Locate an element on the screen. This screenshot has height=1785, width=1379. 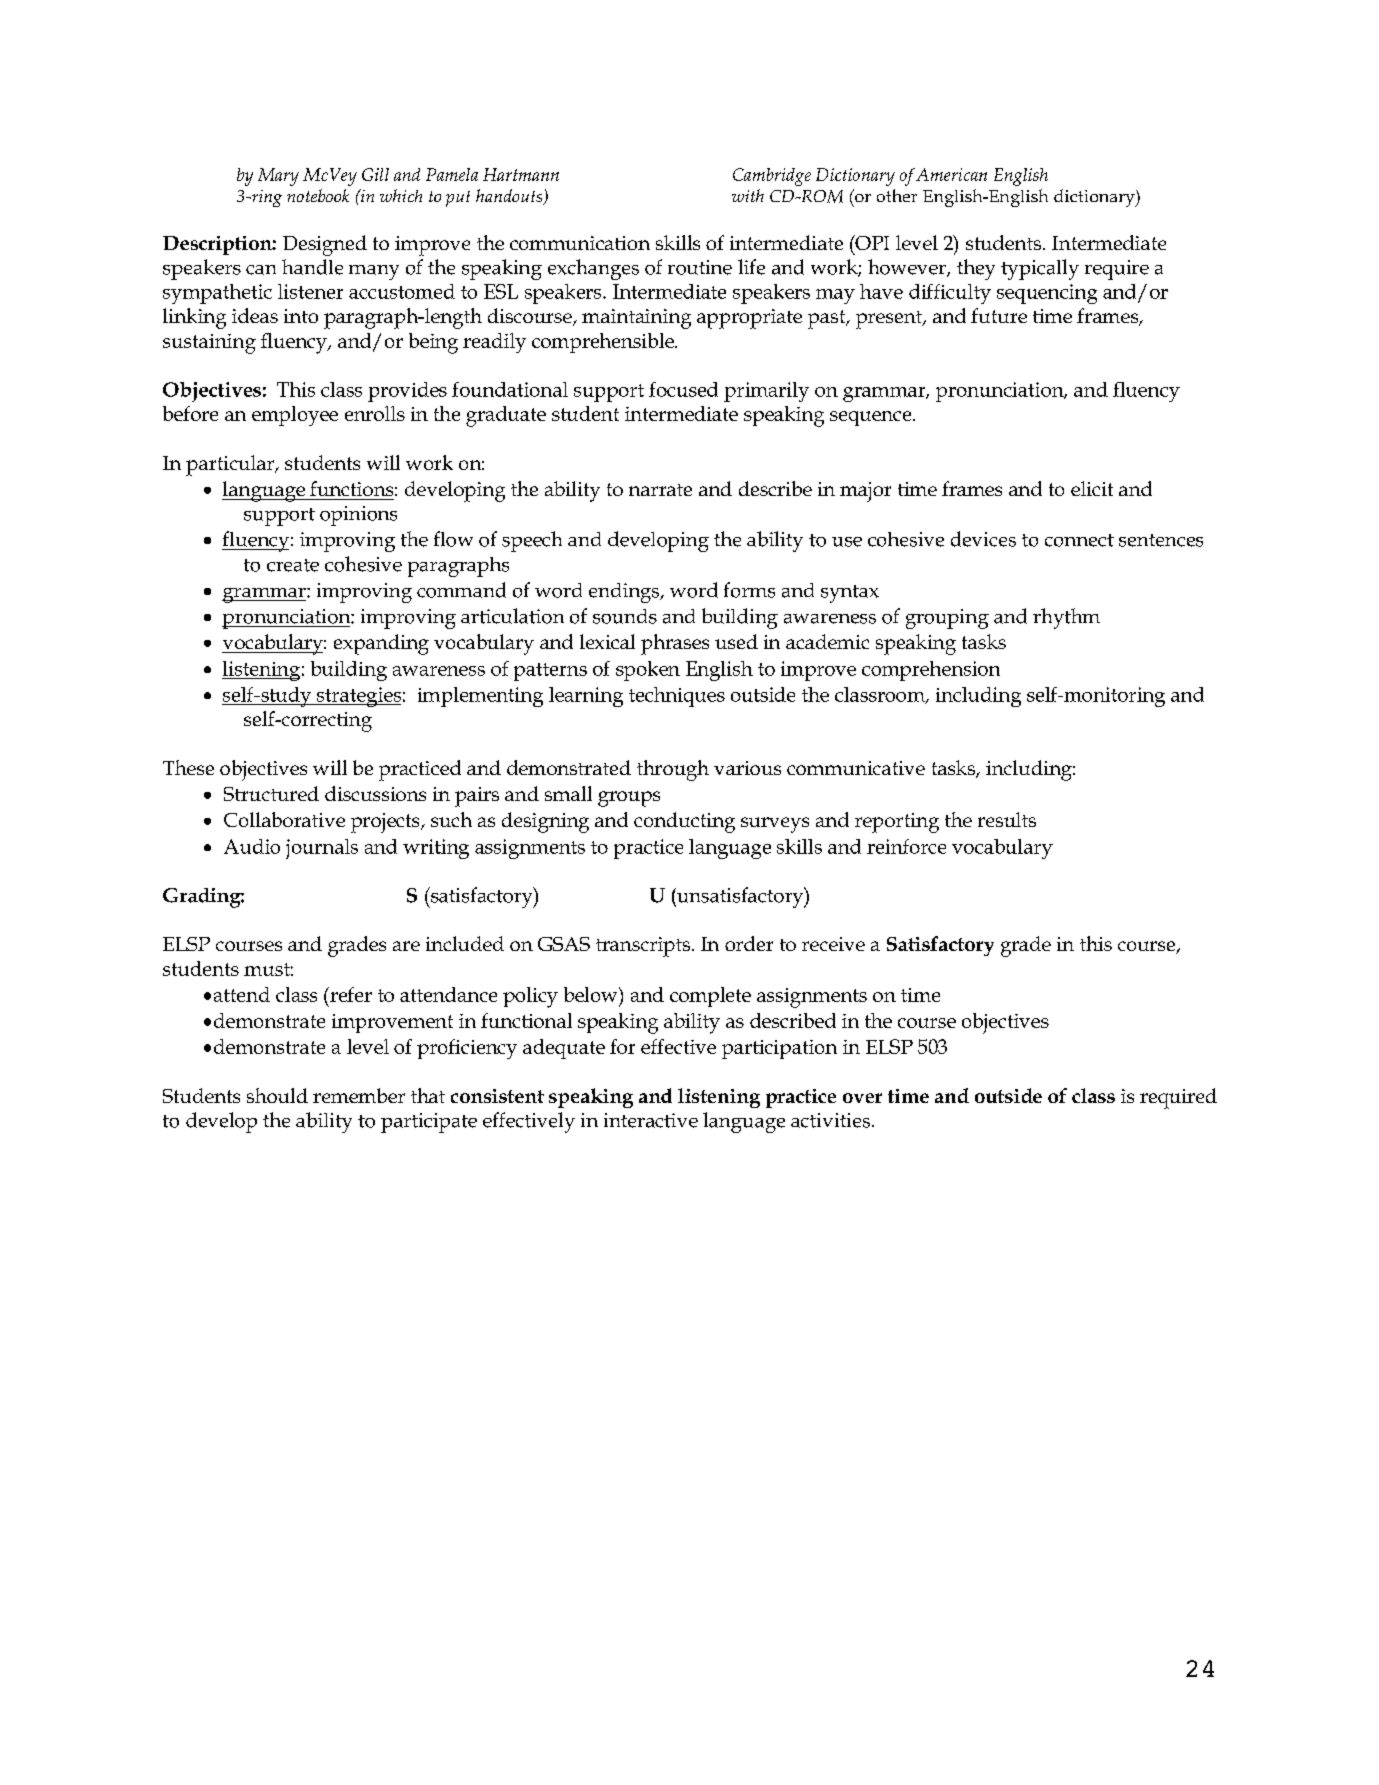
should is located at coordinates (277, 1095).
